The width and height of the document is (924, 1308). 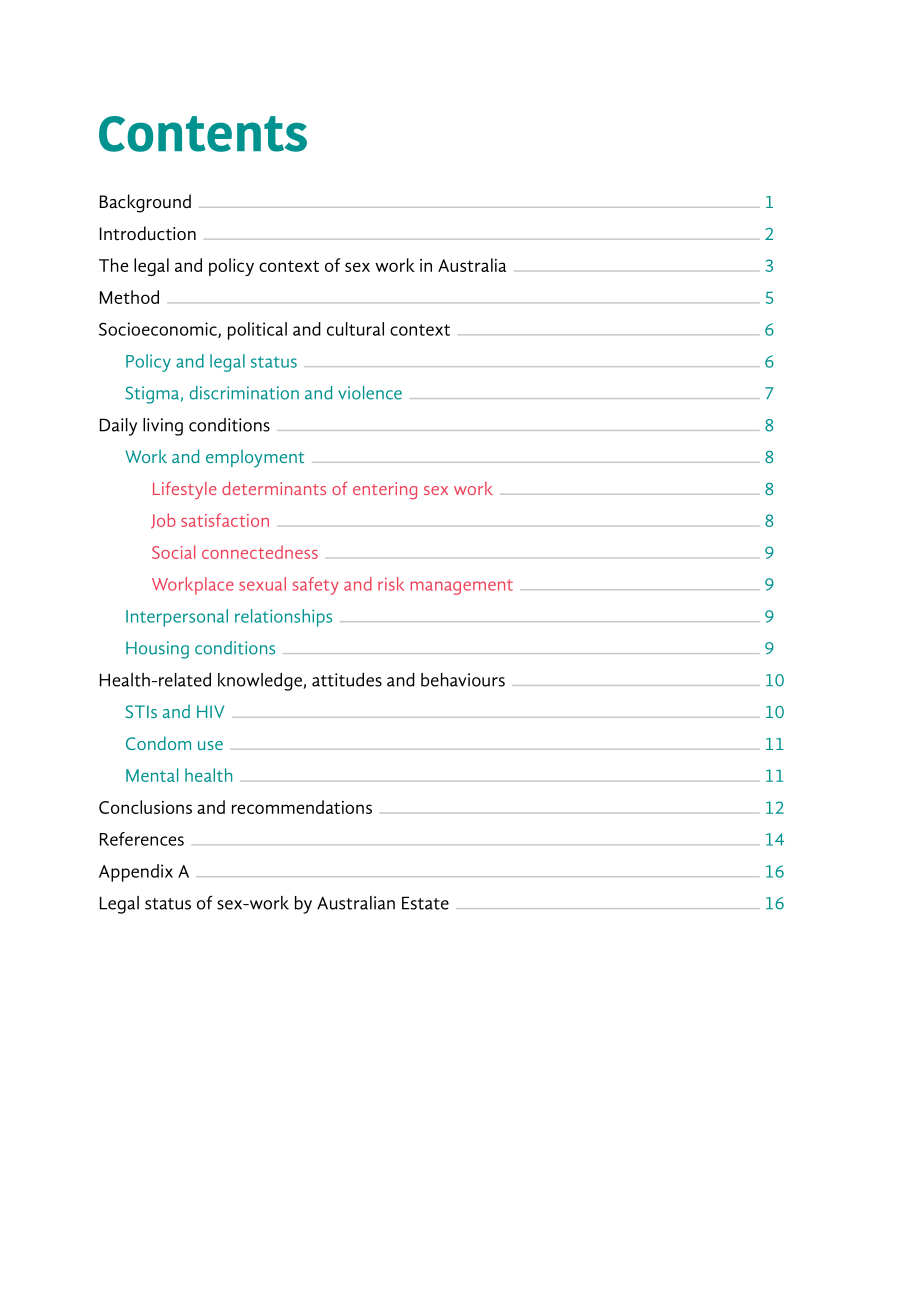 I want to click on determinants, so click(x=274, y=488).
